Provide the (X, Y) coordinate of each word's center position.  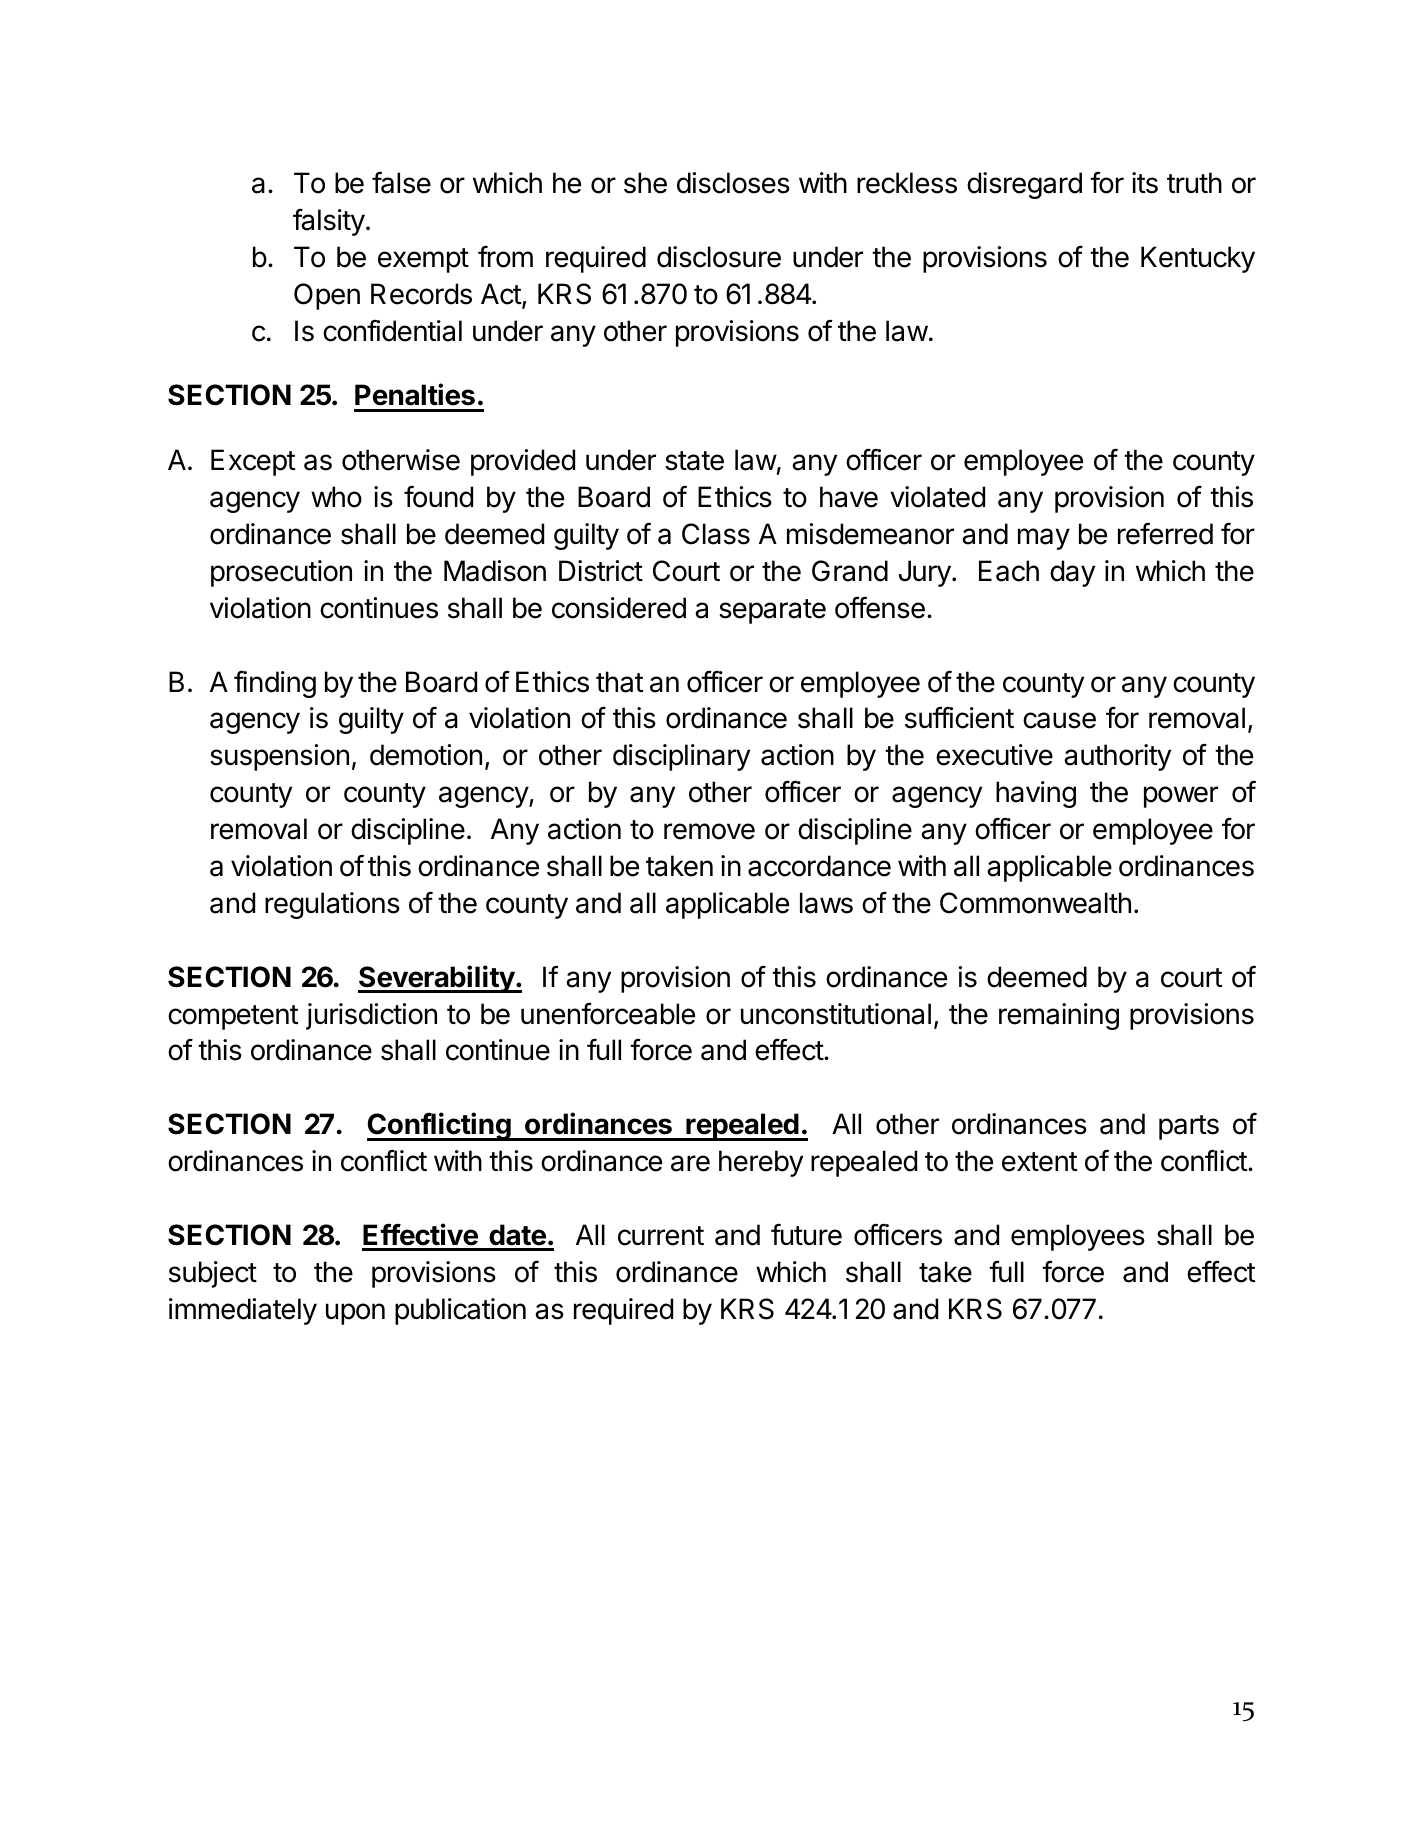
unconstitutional (836, 1014)
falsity (329, 222)
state (694, 461)
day (1072, 573)
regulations (332, 905)
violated (937, 497)
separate (772, 611)
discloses (733, 183)
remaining (1059, 1016)
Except (253, 462)
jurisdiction (371, 1016)
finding (275, 684)
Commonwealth (1035, 903)
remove (709, 831)
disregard (1024, 185)
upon (355, 1314)
